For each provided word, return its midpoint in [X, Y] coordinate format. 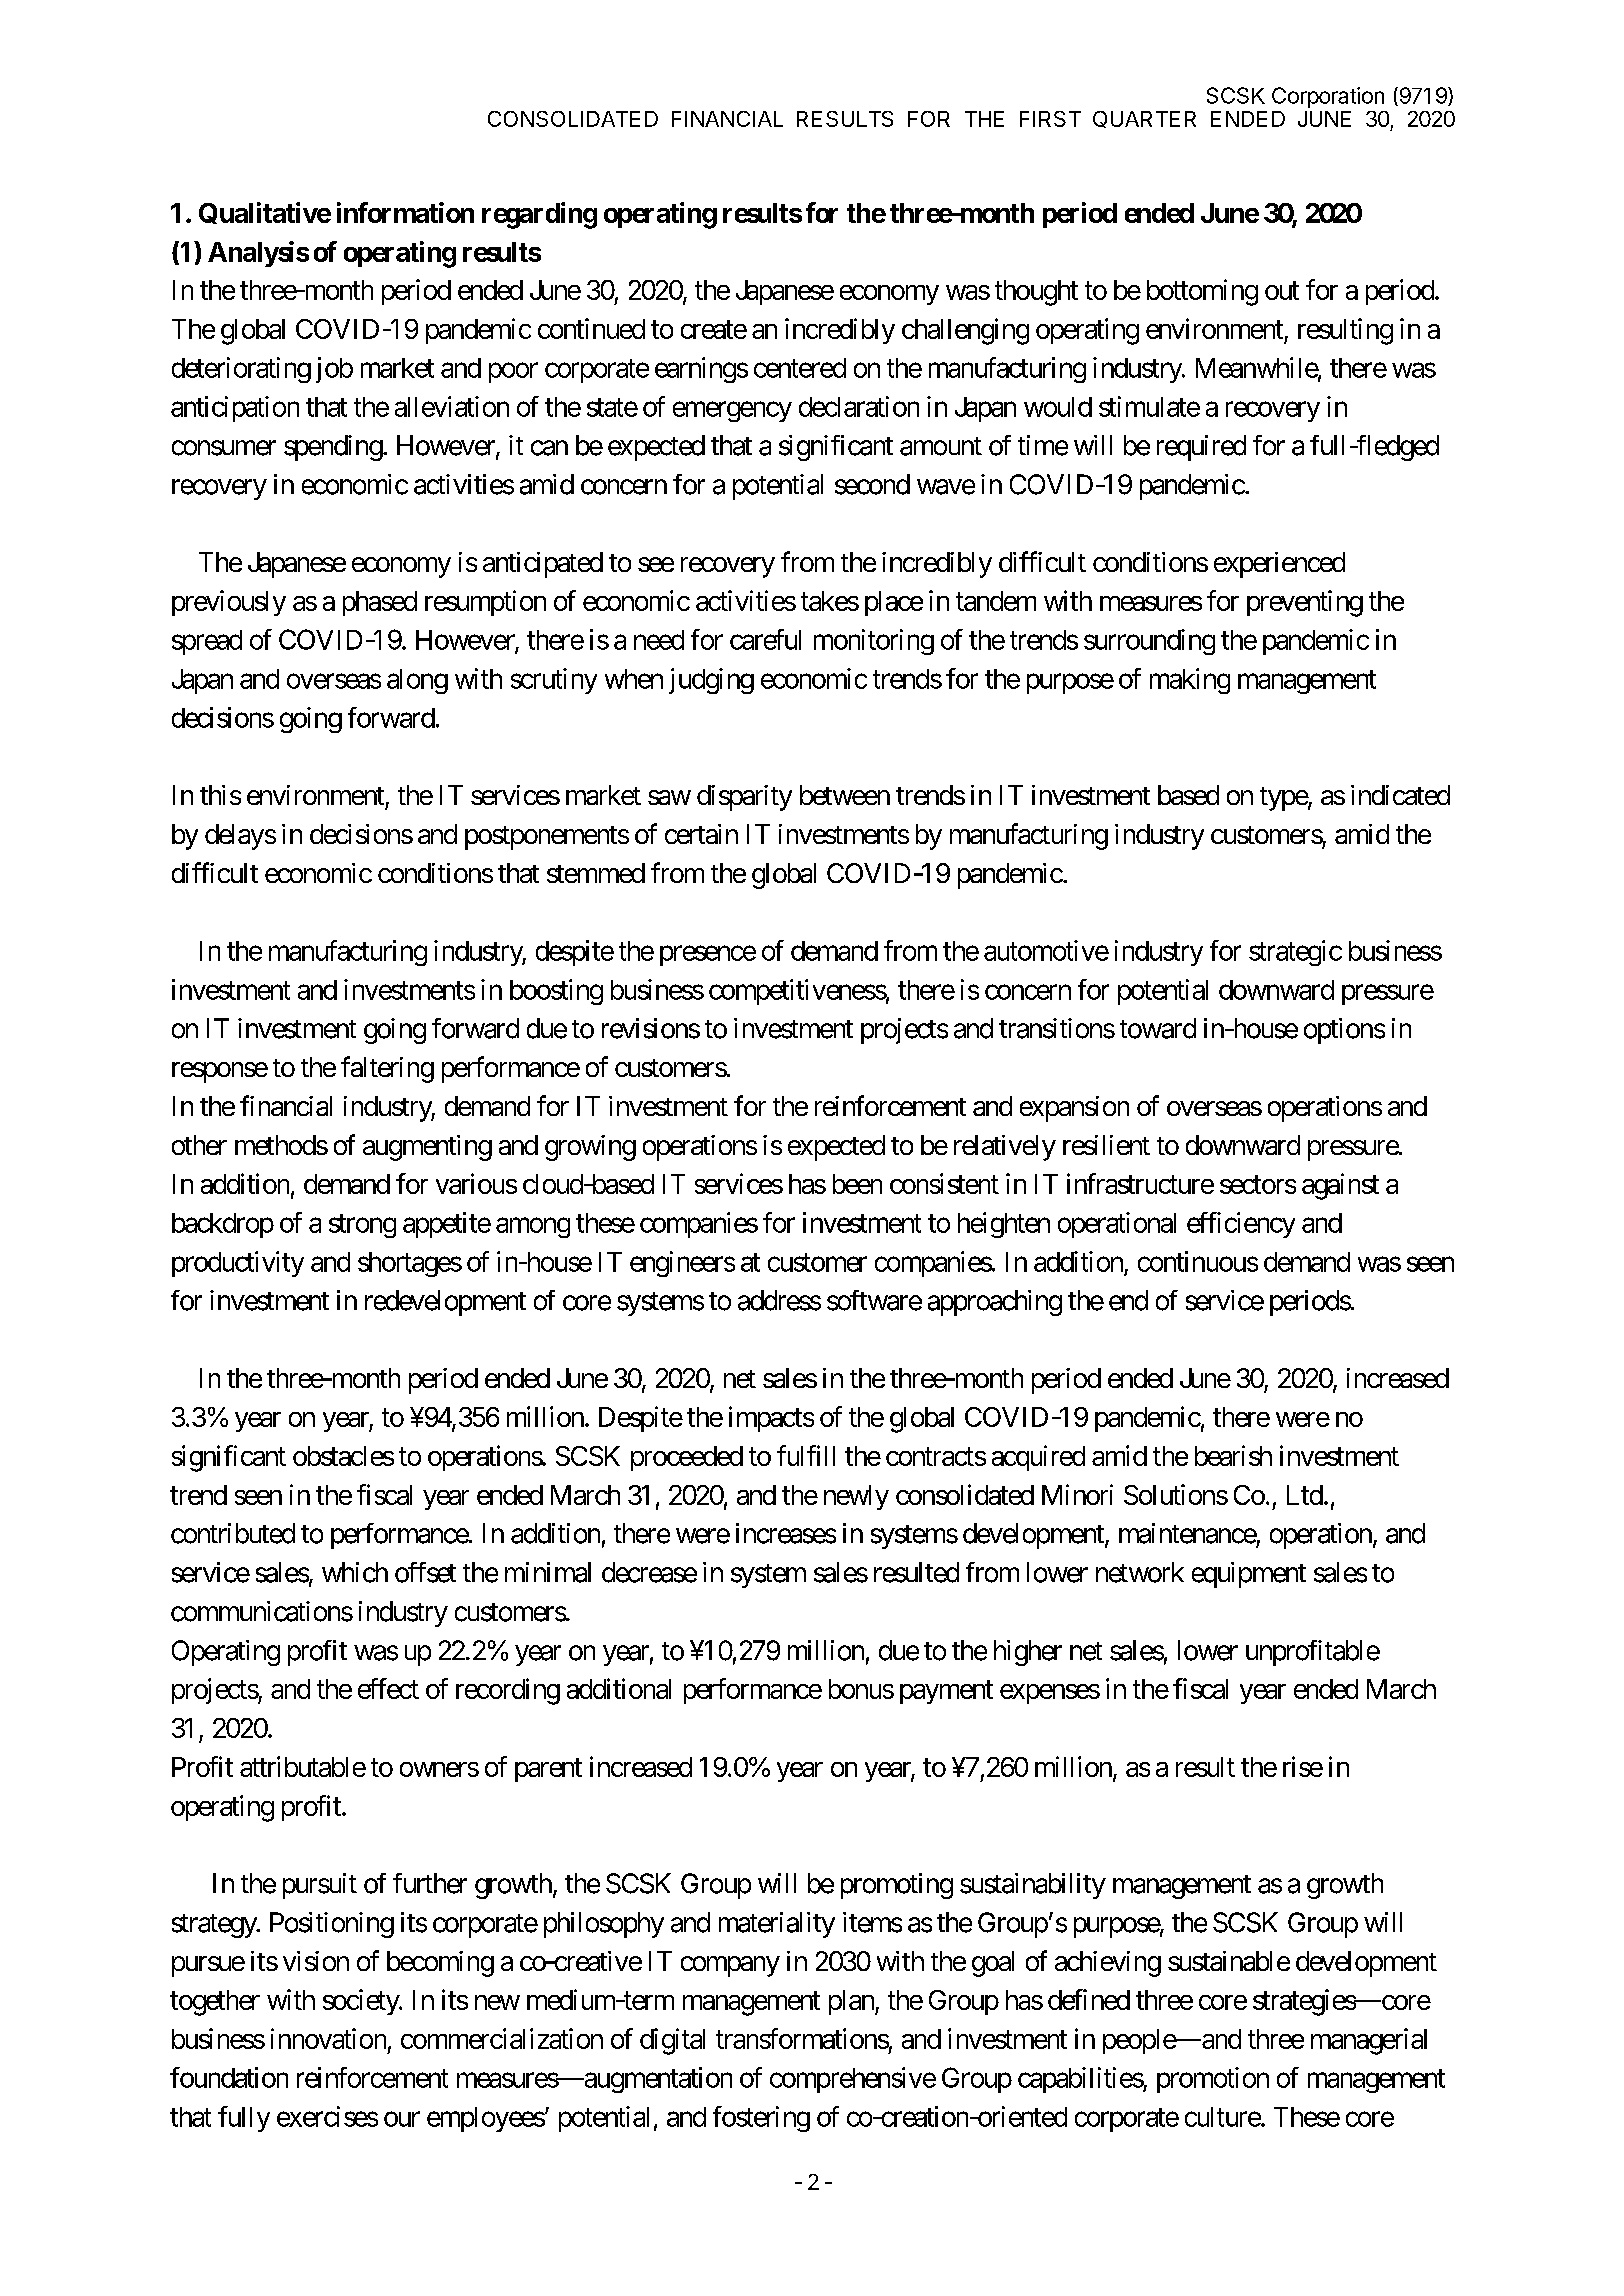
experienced [1279, 565]
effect [388, 1688]
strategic [1295, 953]
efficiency [1241, 1225]
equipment [1249, 1575]
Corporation [1328, 97]
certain [701, 834]
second [872, 484]
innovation [328, 2038]
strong [362, 1226]
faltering [387, 1069]
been [857, 1184]
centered [800, 368]
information [405, 212]
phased [380, 603]
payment [946, 1692]
